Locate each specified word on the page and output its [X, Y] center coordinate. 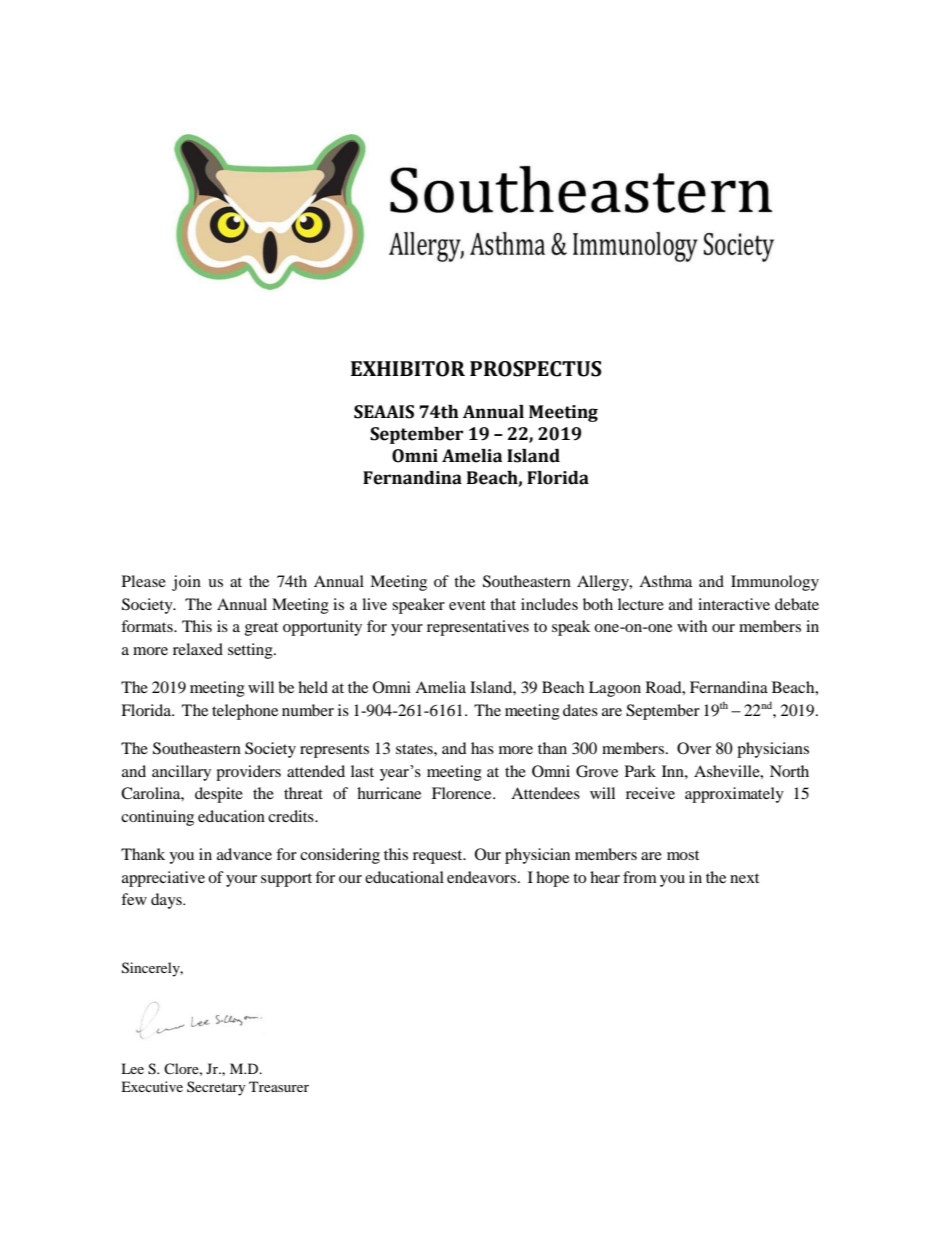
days [167, 901]
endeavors [481, 877]
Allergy [604, 583]
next [744, 878]
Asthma [665, 581]
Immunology [775, 583]
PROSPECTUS [536, 369]
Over [694, 748]
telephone [245, 712]
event [467, 605]
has [482, 748]
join [186, 583]
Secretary [216, 1088]
